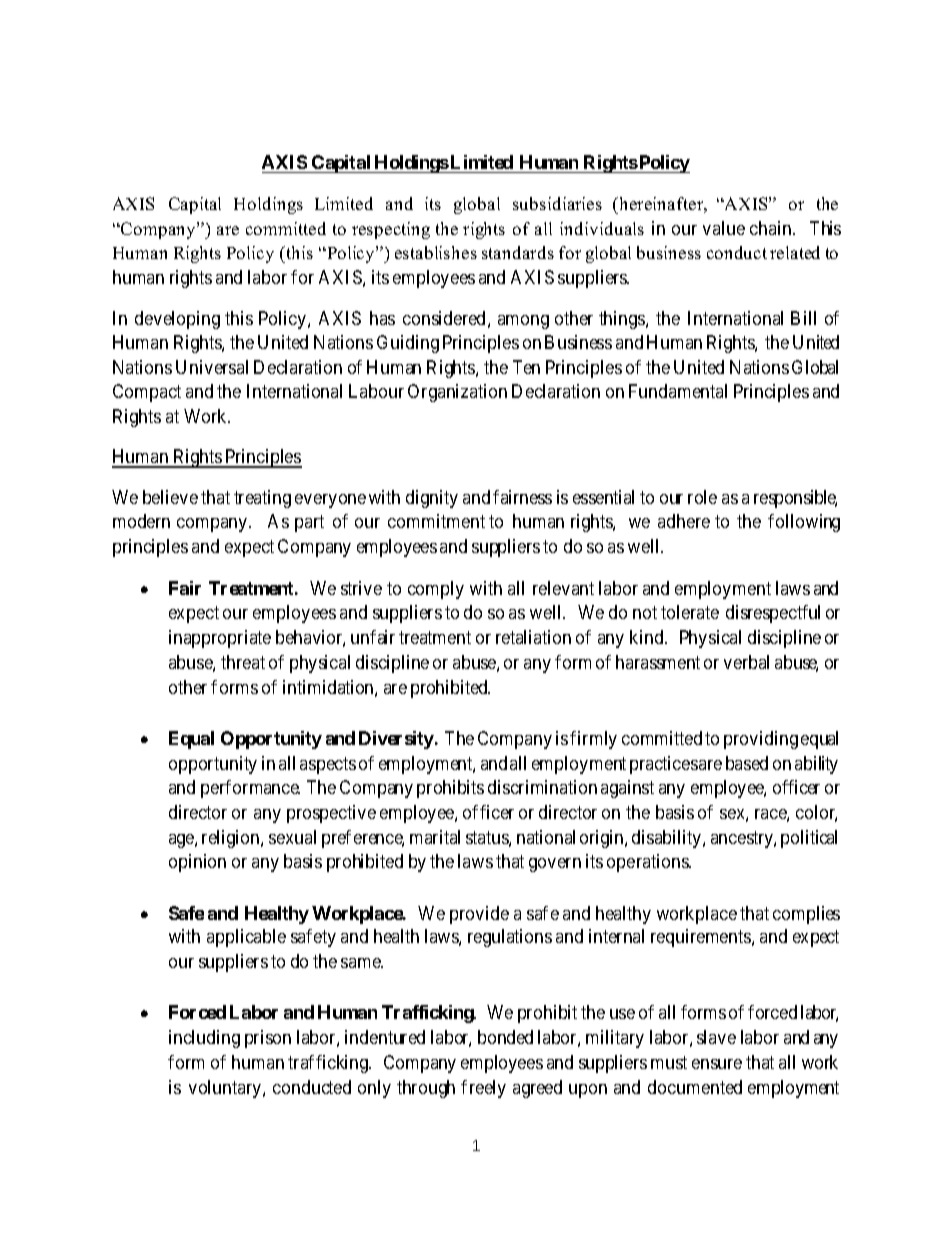 This image has height=1233, width=952. Describe the element at coordinates (177, 320) in the image. I see `developing` at that location.
